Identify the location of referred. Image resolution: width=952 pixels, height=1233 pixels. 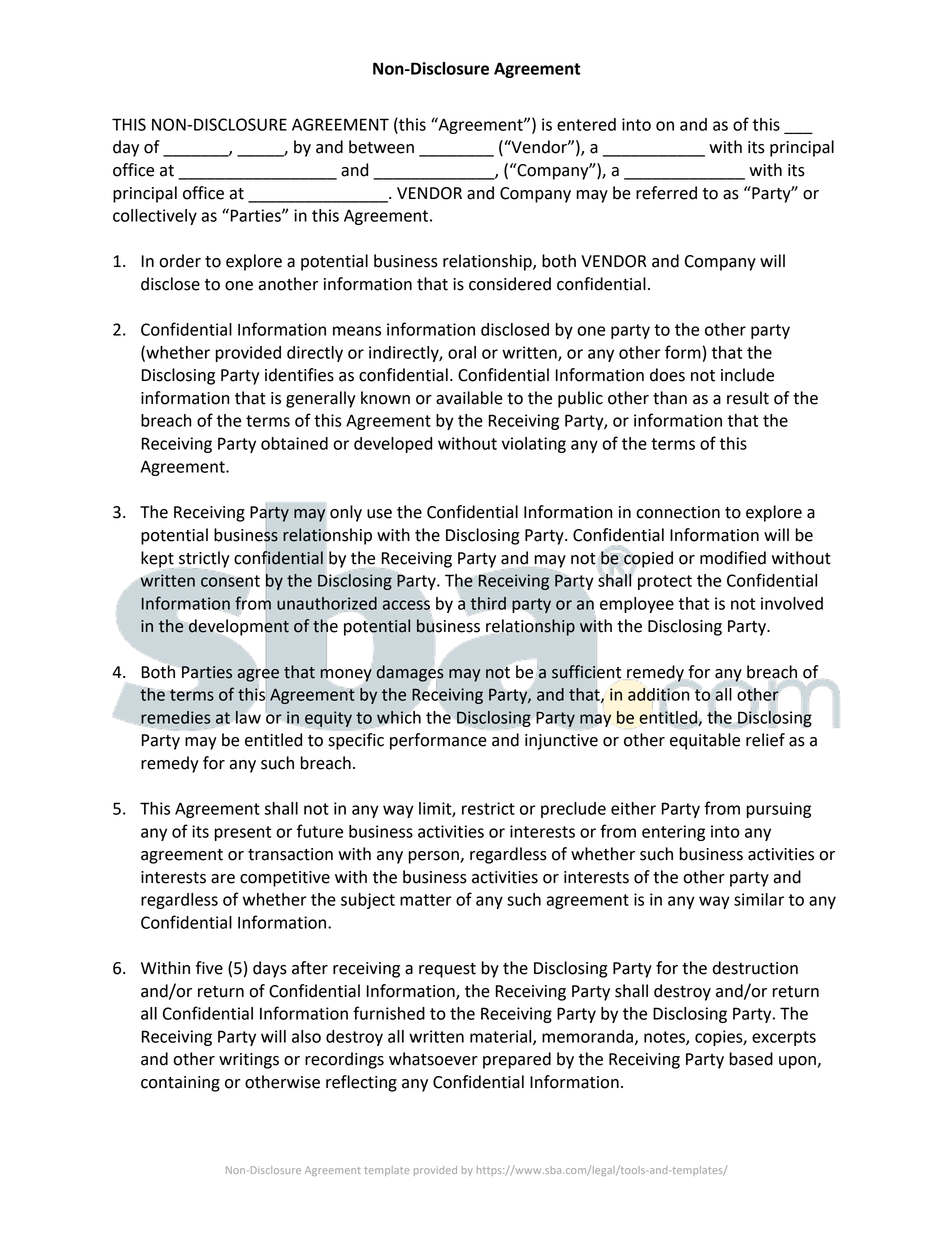
(666, 193).
